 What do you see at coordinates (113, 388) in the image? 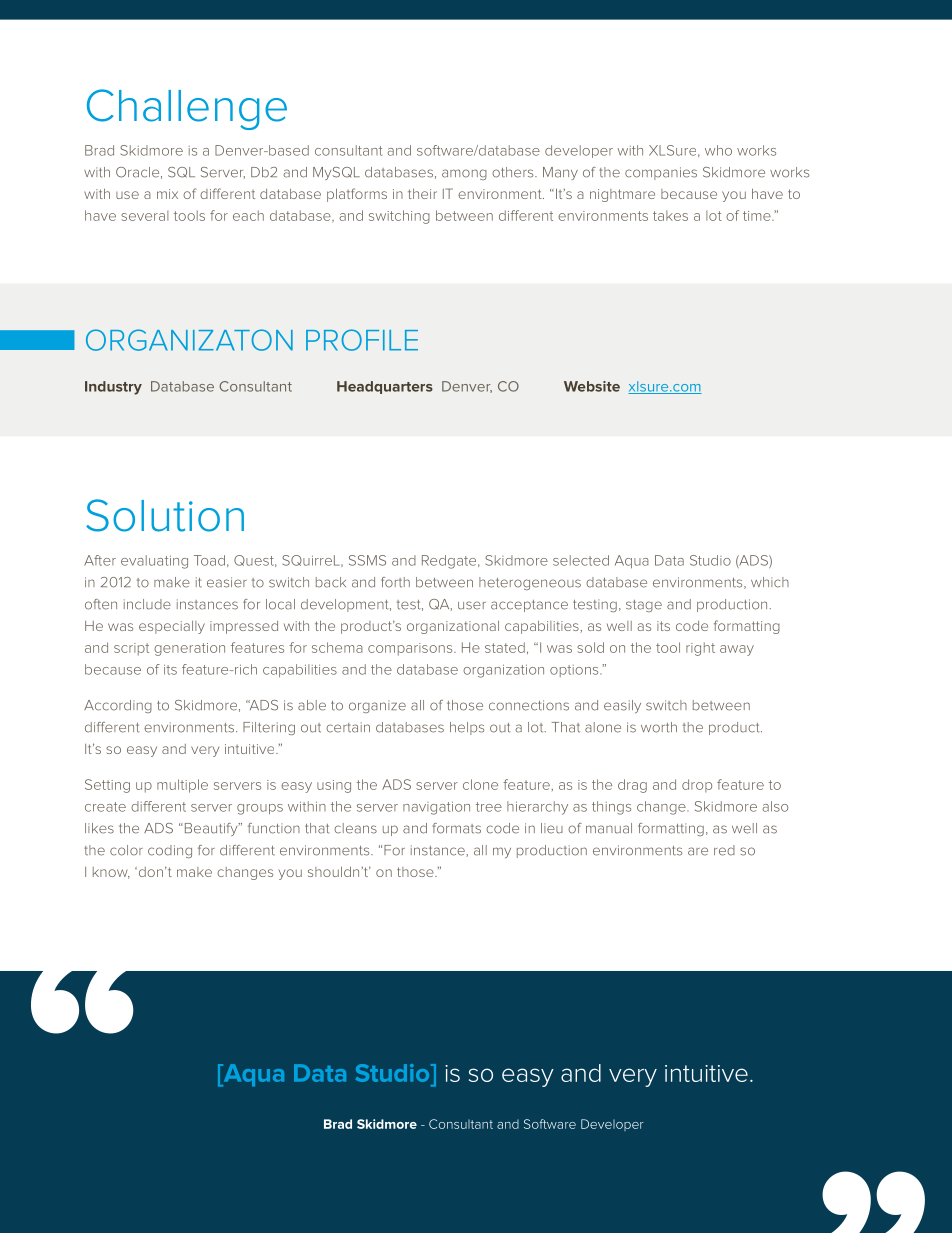
I see `Industry` at bounding box center [113, 388].
